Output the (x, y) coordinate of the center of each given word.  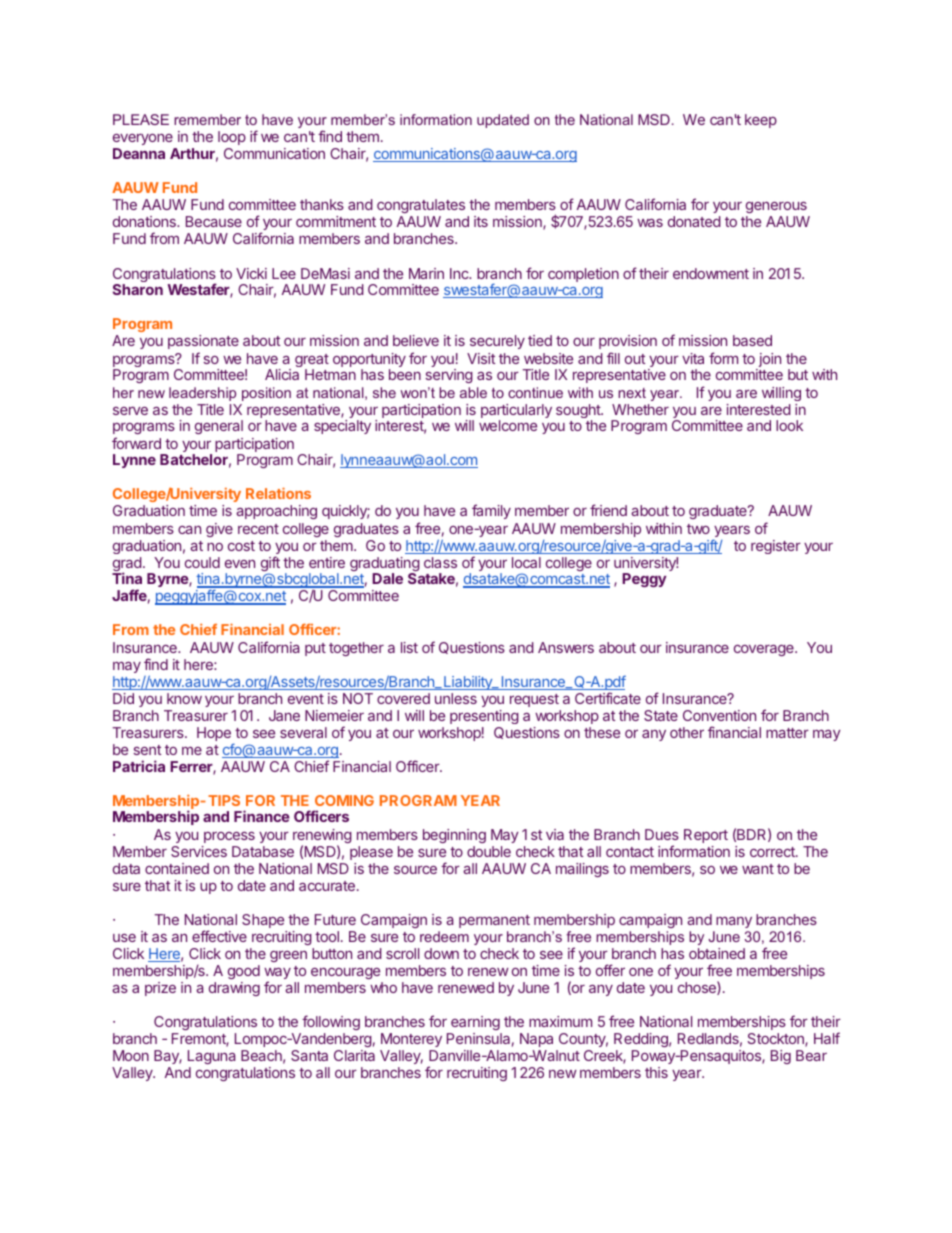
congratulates (422, 208)
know (184, 698)
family (491, 511)
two (698, 529)
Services (199, 851)
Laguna (211, 1057)
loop (232, 140)
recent (258, 529)
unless (456, 698)
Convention (719, 715)
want (758, 869)
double (489, 851)
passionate (203, 342)
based (752, 340)
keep (761, 121)
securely (497, 342)
